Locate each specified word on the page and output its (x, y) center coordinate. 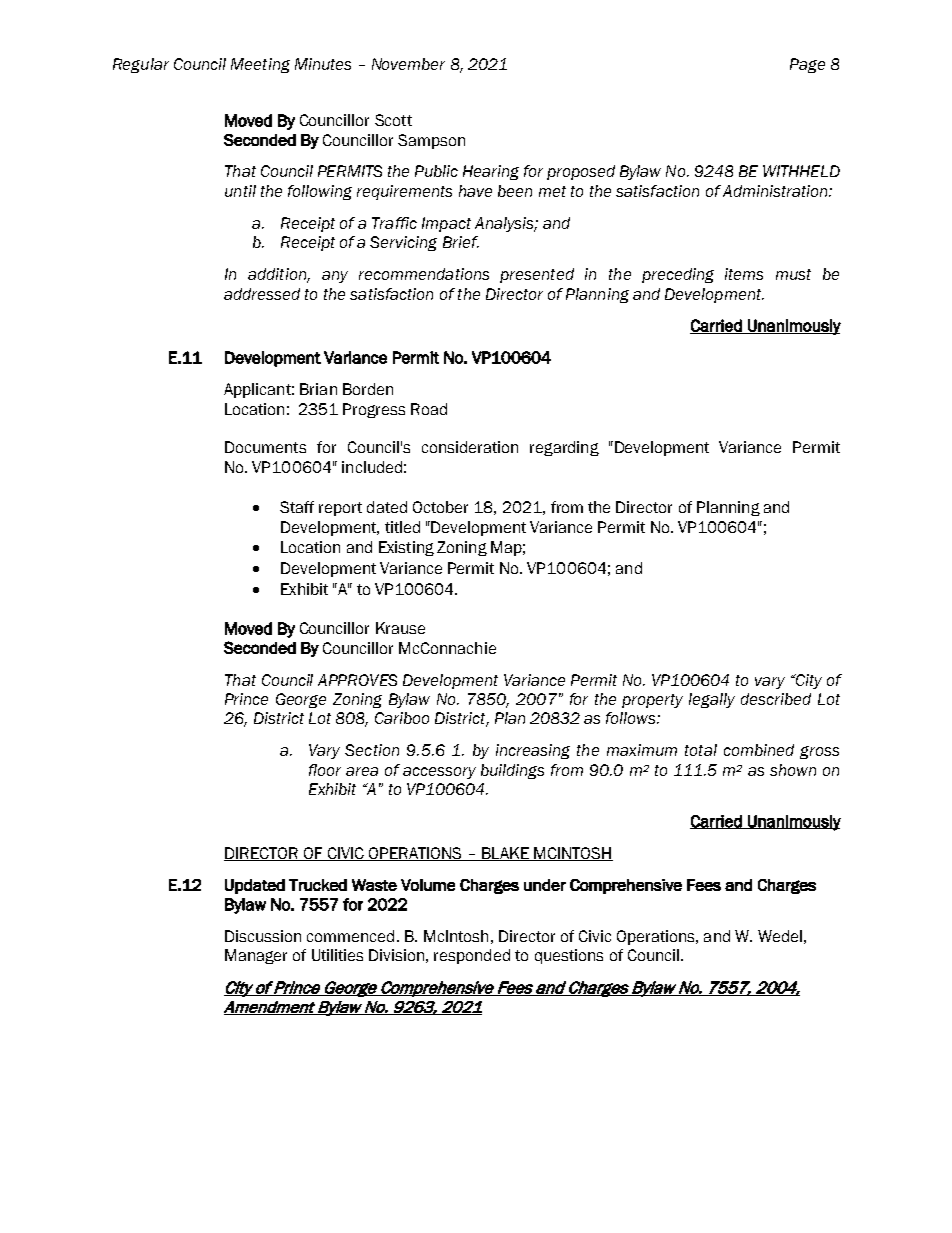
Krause (400, 628)
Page (807, 65)
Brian (318, 389)
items (744, 274)
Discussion (263, 936)
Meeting (260, 65)
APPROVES (357, 680)
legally (712, 700)
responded (472, 956)
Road (429, 409)
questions (569, 956)
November (408, 64)
